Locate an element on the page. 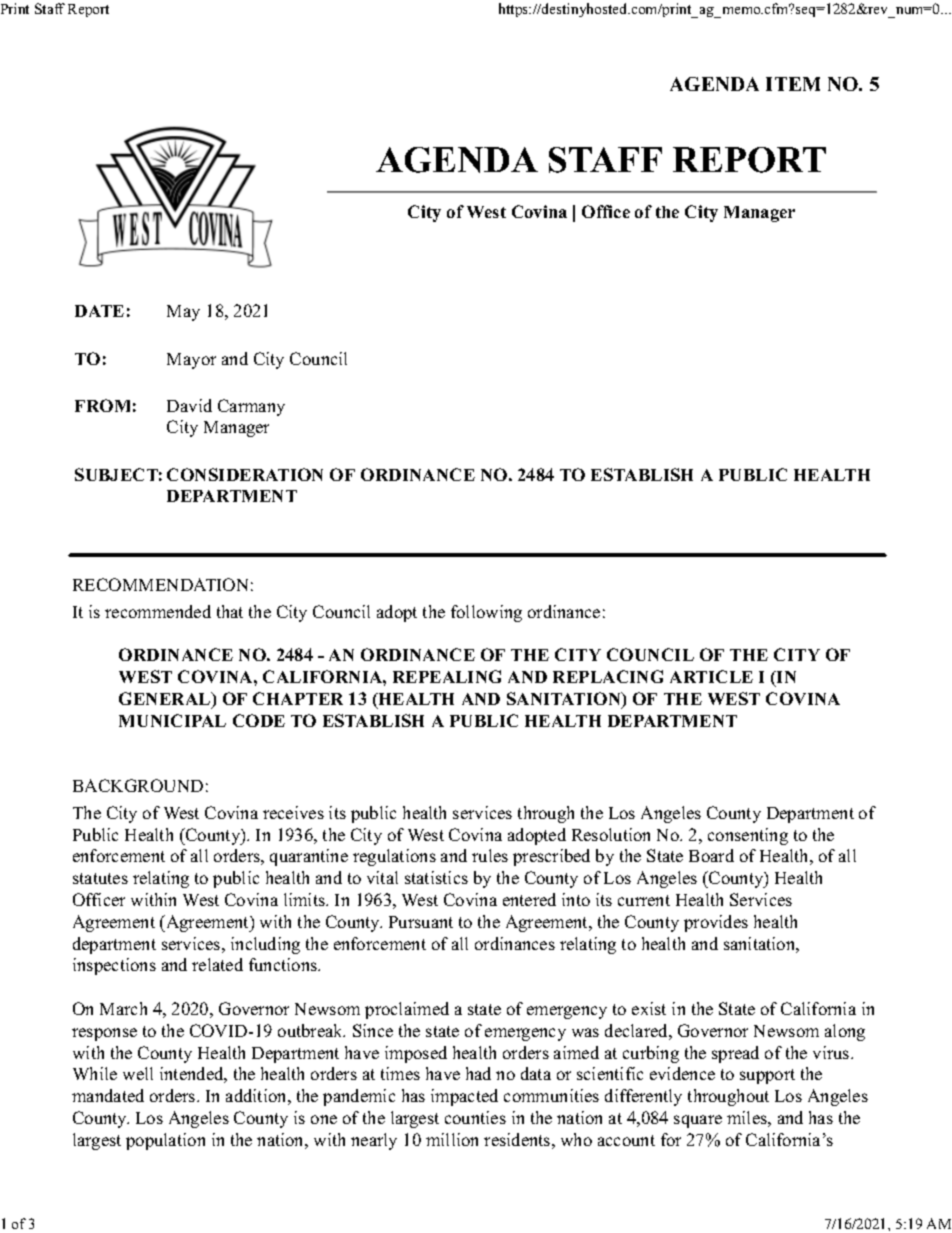  population is located at coordinates (165, 1141).
